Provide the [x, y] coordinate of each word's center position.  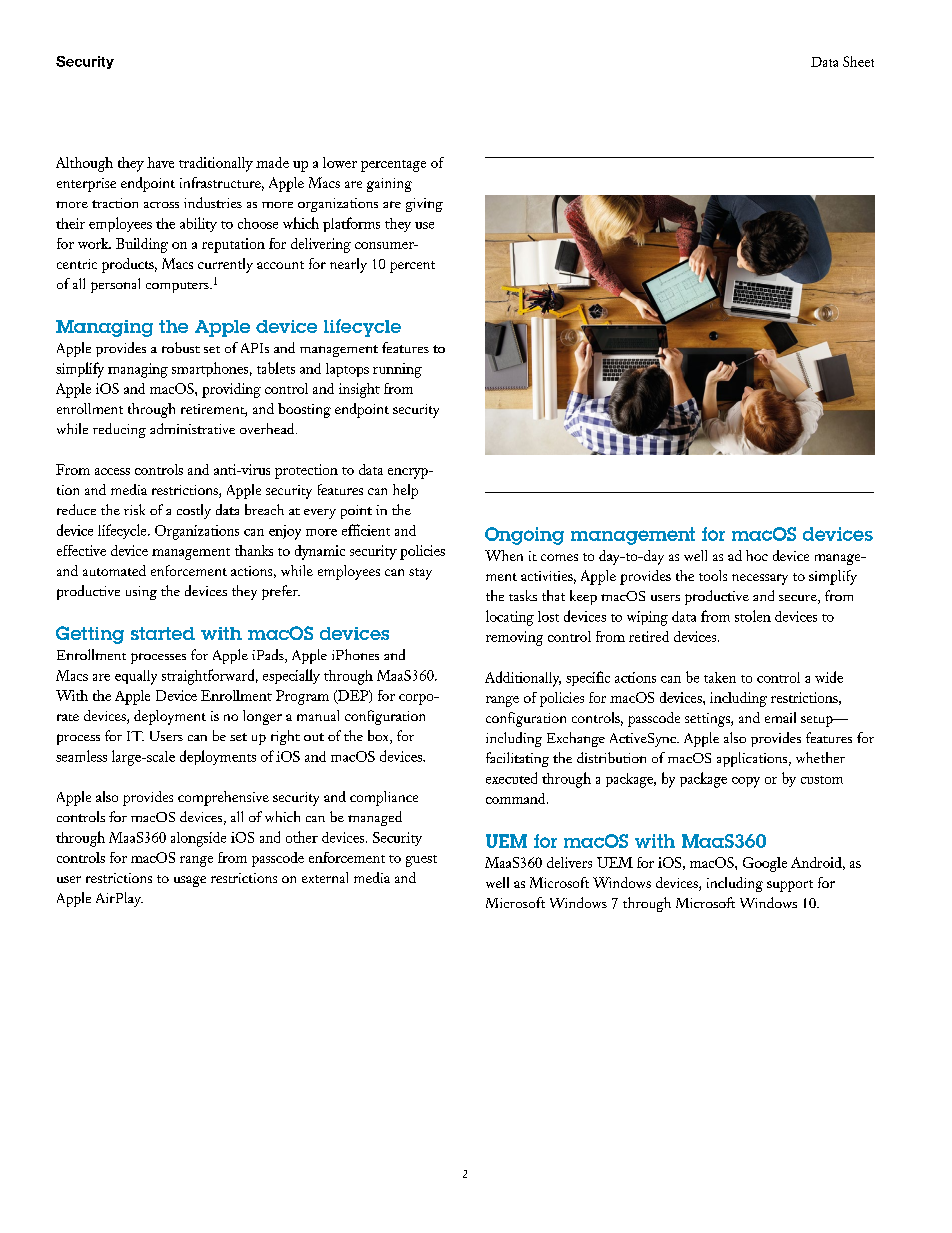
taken [720, 677]
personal [115, 285]
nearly [348, 265]
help [405, 491]
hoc [757, 555]
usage [190, 881]
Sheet [858, 61]
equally [136, 677]
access [112, 471]
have [160, 162]
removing [514, 638]
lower [340, 162]
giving [424, 205]
